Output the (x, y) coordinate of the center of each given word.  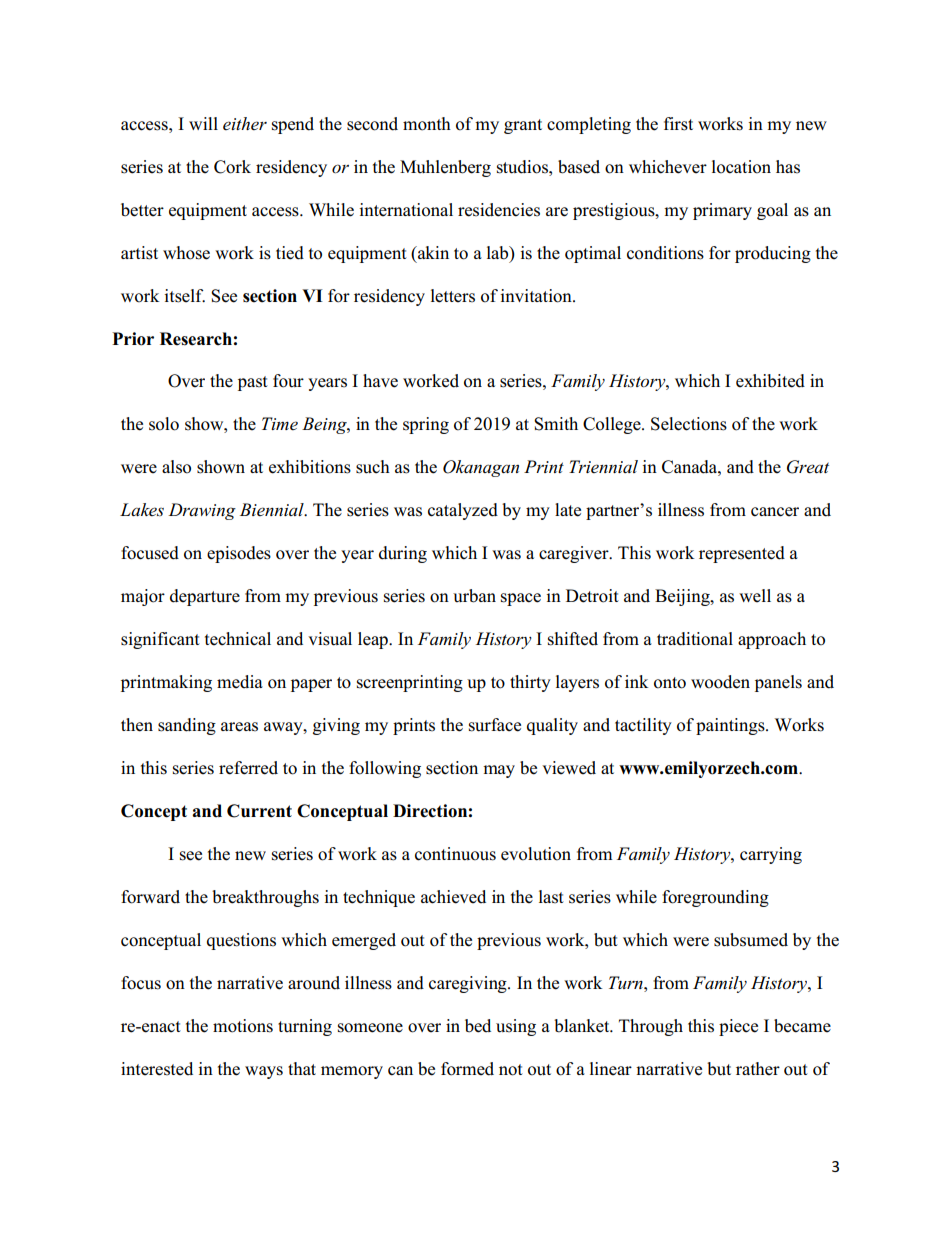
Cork (232, 167)
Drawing (202, 511)
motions (243, 1026)
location (741, 167)
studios (523, 167)
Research (196, 339)
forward (150, 897)
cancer (775, 512)
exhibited (770, 381)
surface (495, 725)
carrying (771, 855)
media (240, 682)
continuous (455, 854)
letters (453, 296)
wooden (720, 682)
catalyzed (463, 511)
